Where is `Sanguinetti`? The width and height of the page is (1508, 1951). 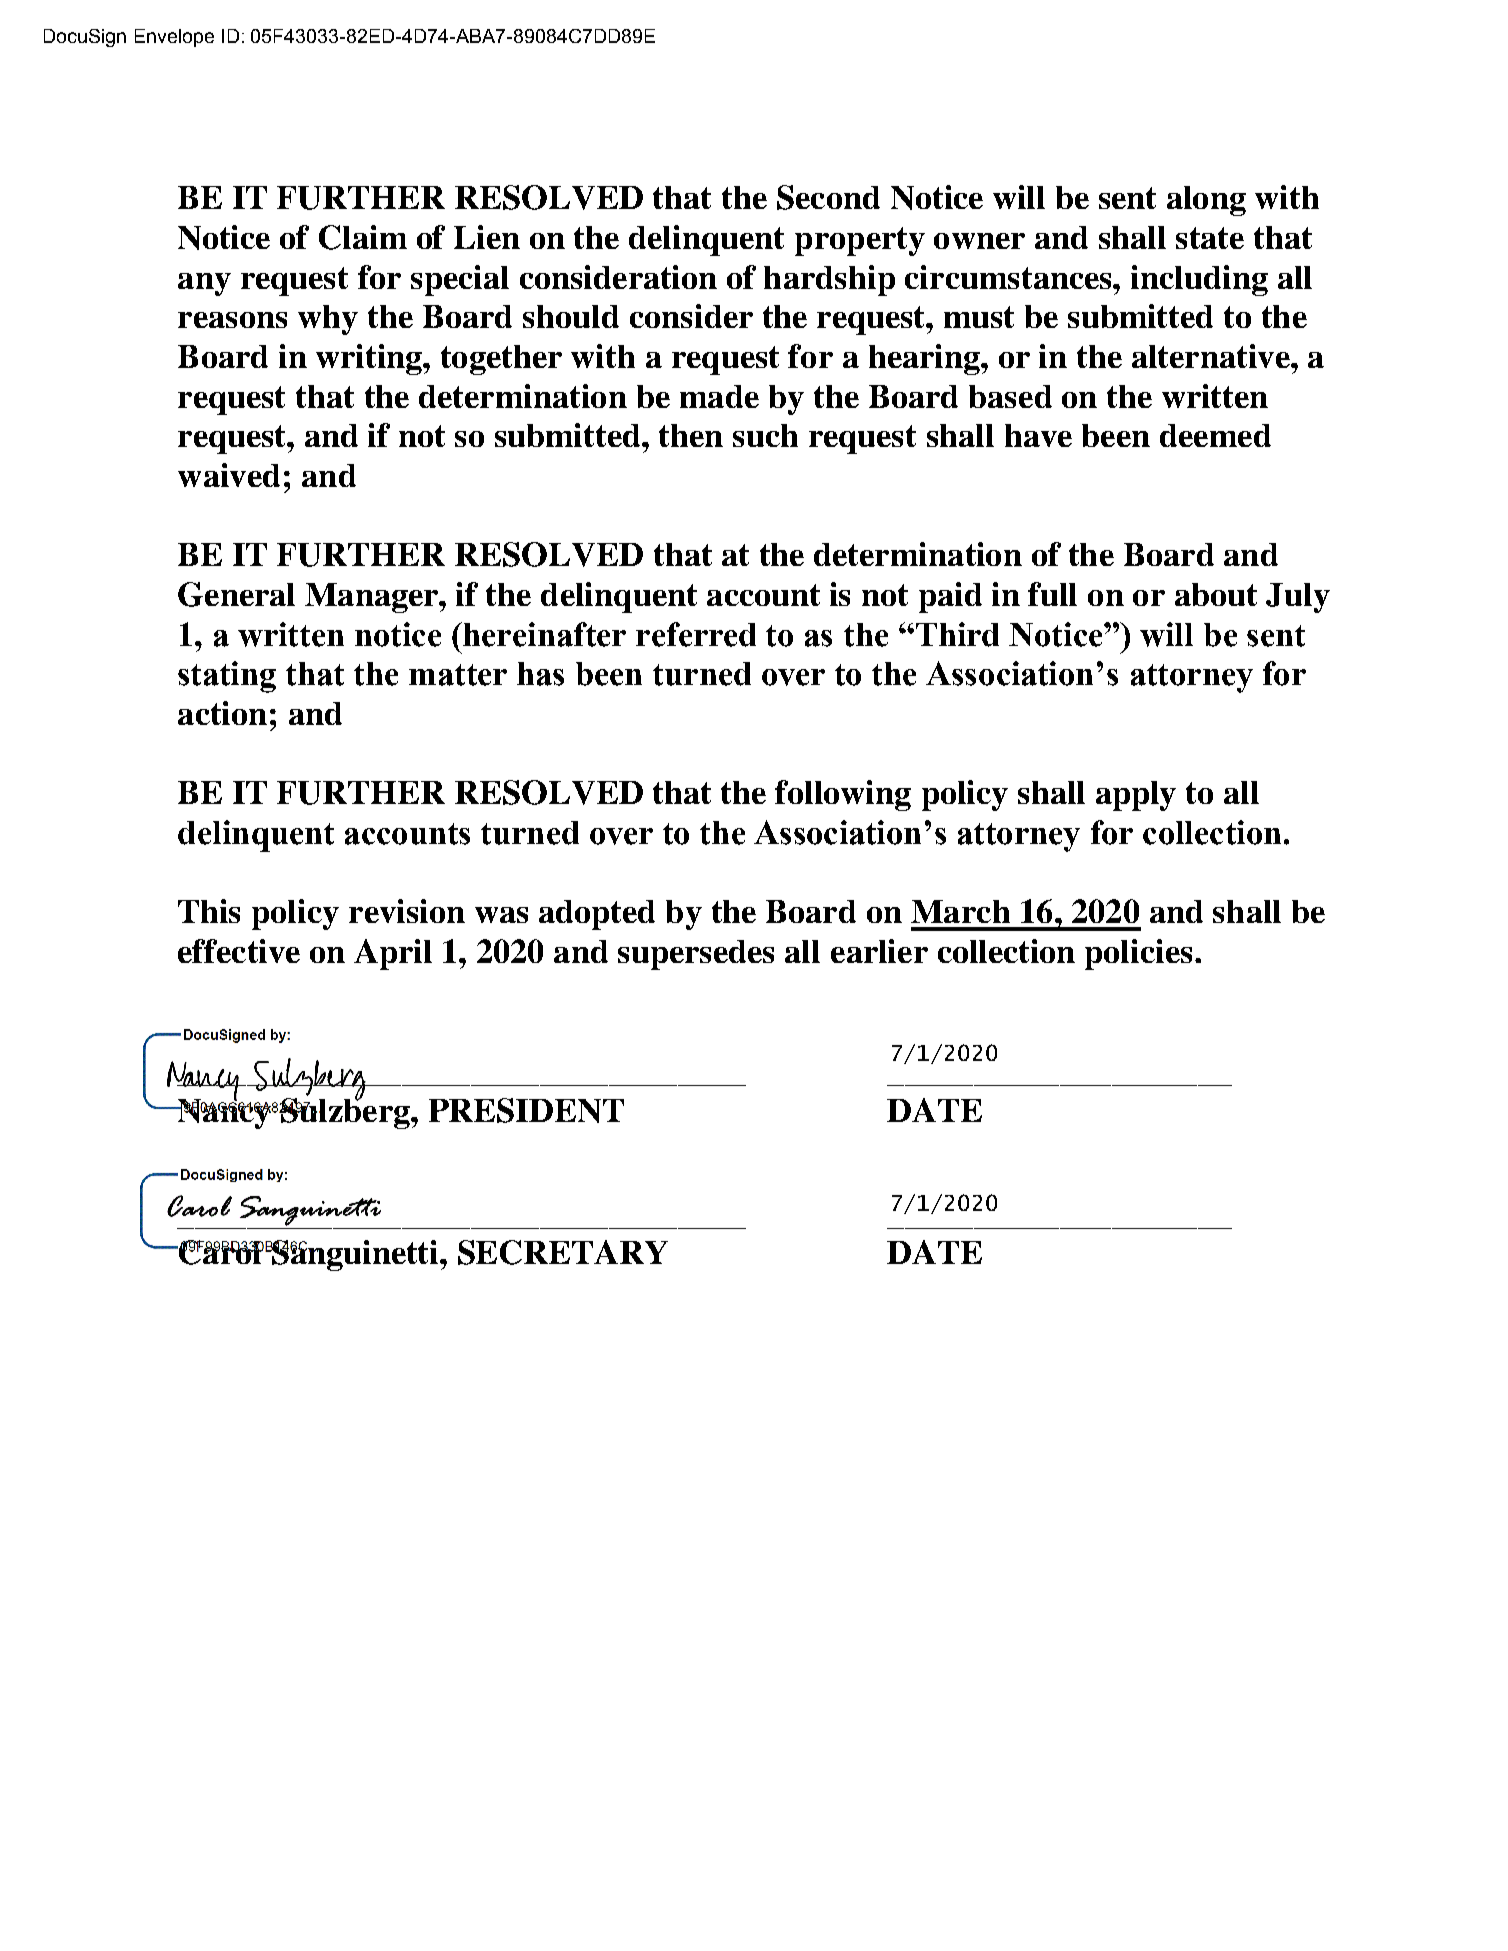
Sanguinetti is located at coordinates (355, 1255).
